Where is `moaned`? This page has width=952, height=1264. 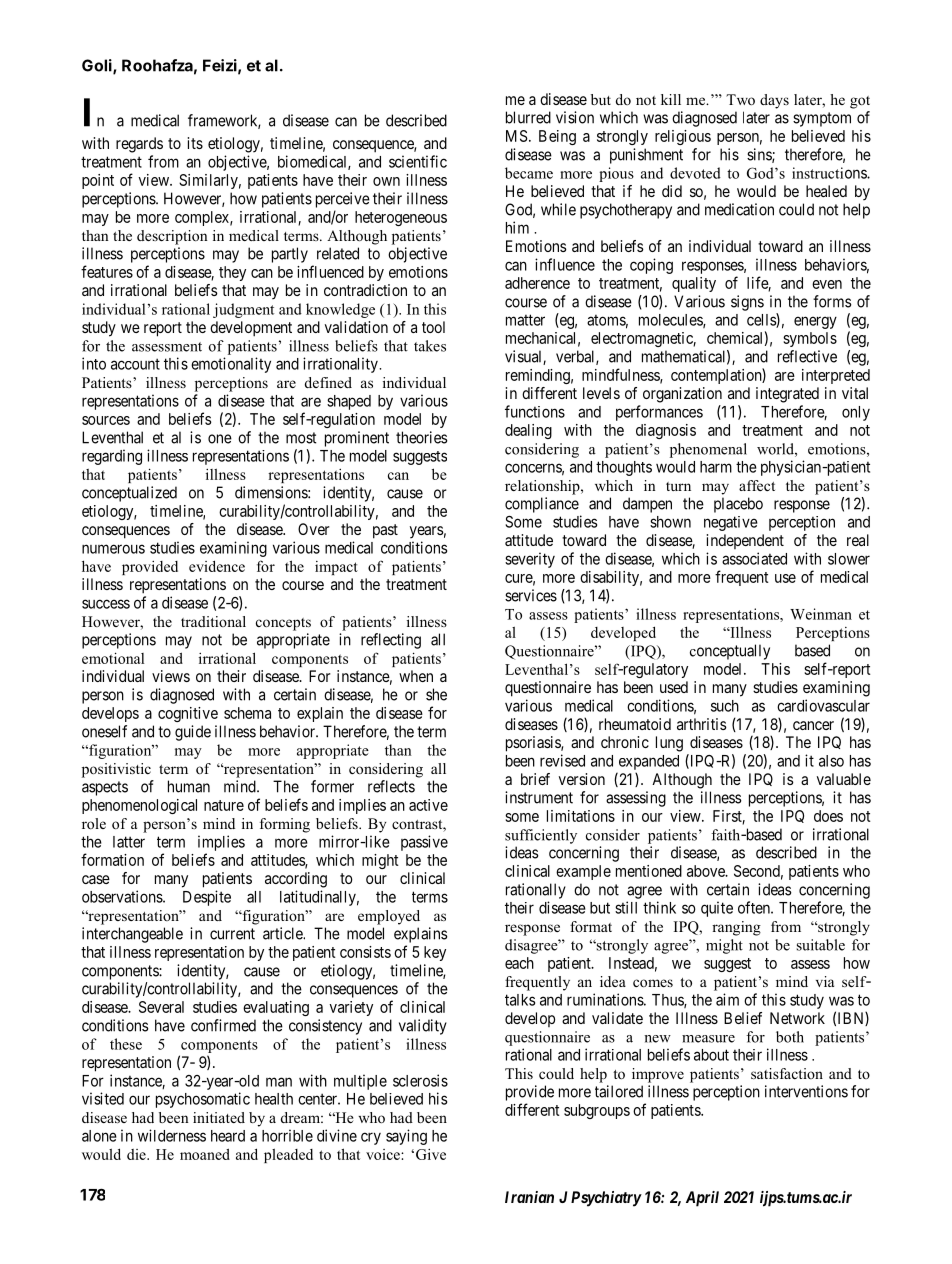 moaned is located at coordinates (205, 1154).
